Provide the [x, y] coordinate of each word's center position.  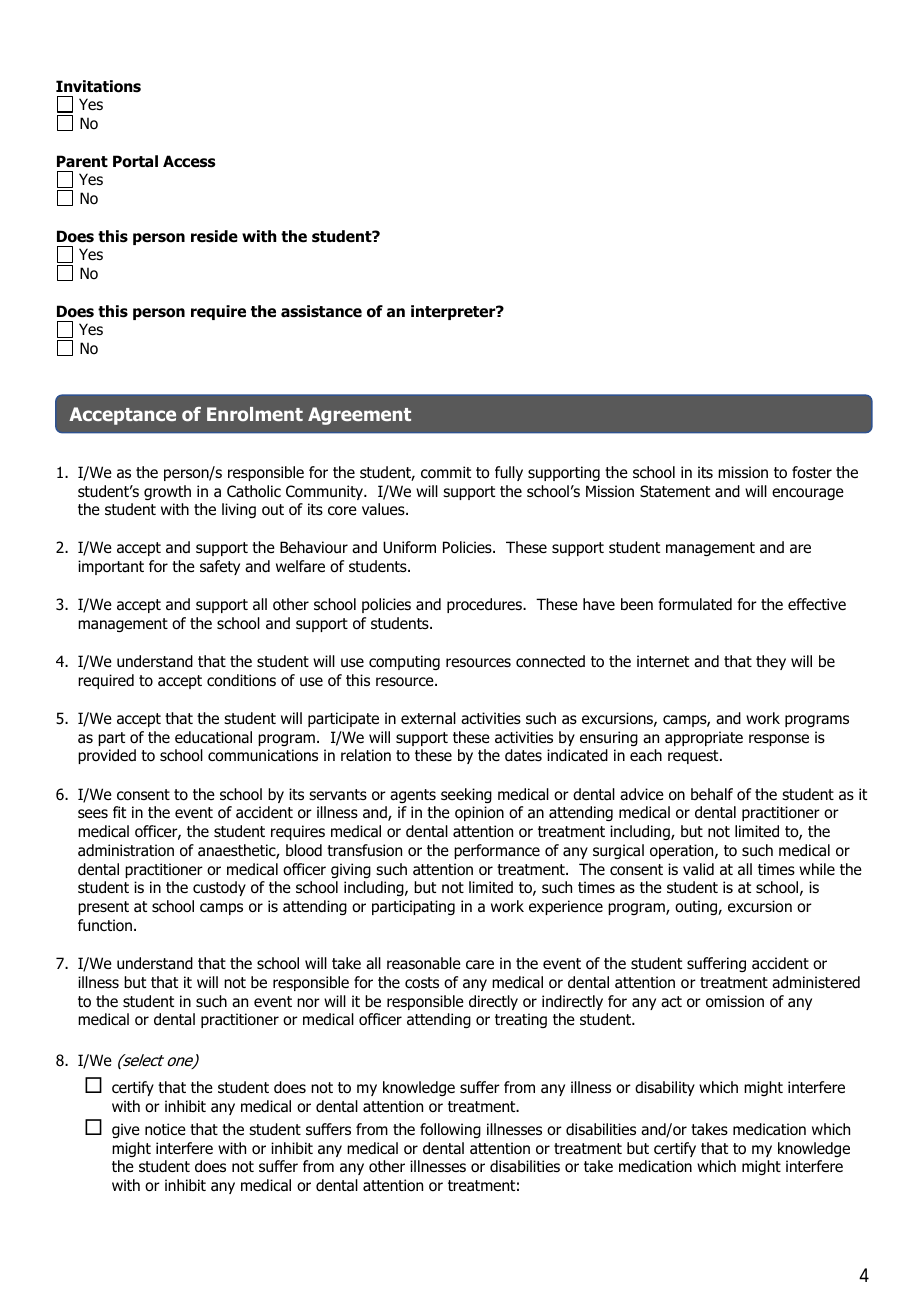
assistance [321, 311]
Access [189, 161]
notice [165, 1129]
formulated [695, 604]
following [450, 1130]
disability [665, 1088]
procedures [486, 605]
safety [220, 567]
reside [214, 236]
